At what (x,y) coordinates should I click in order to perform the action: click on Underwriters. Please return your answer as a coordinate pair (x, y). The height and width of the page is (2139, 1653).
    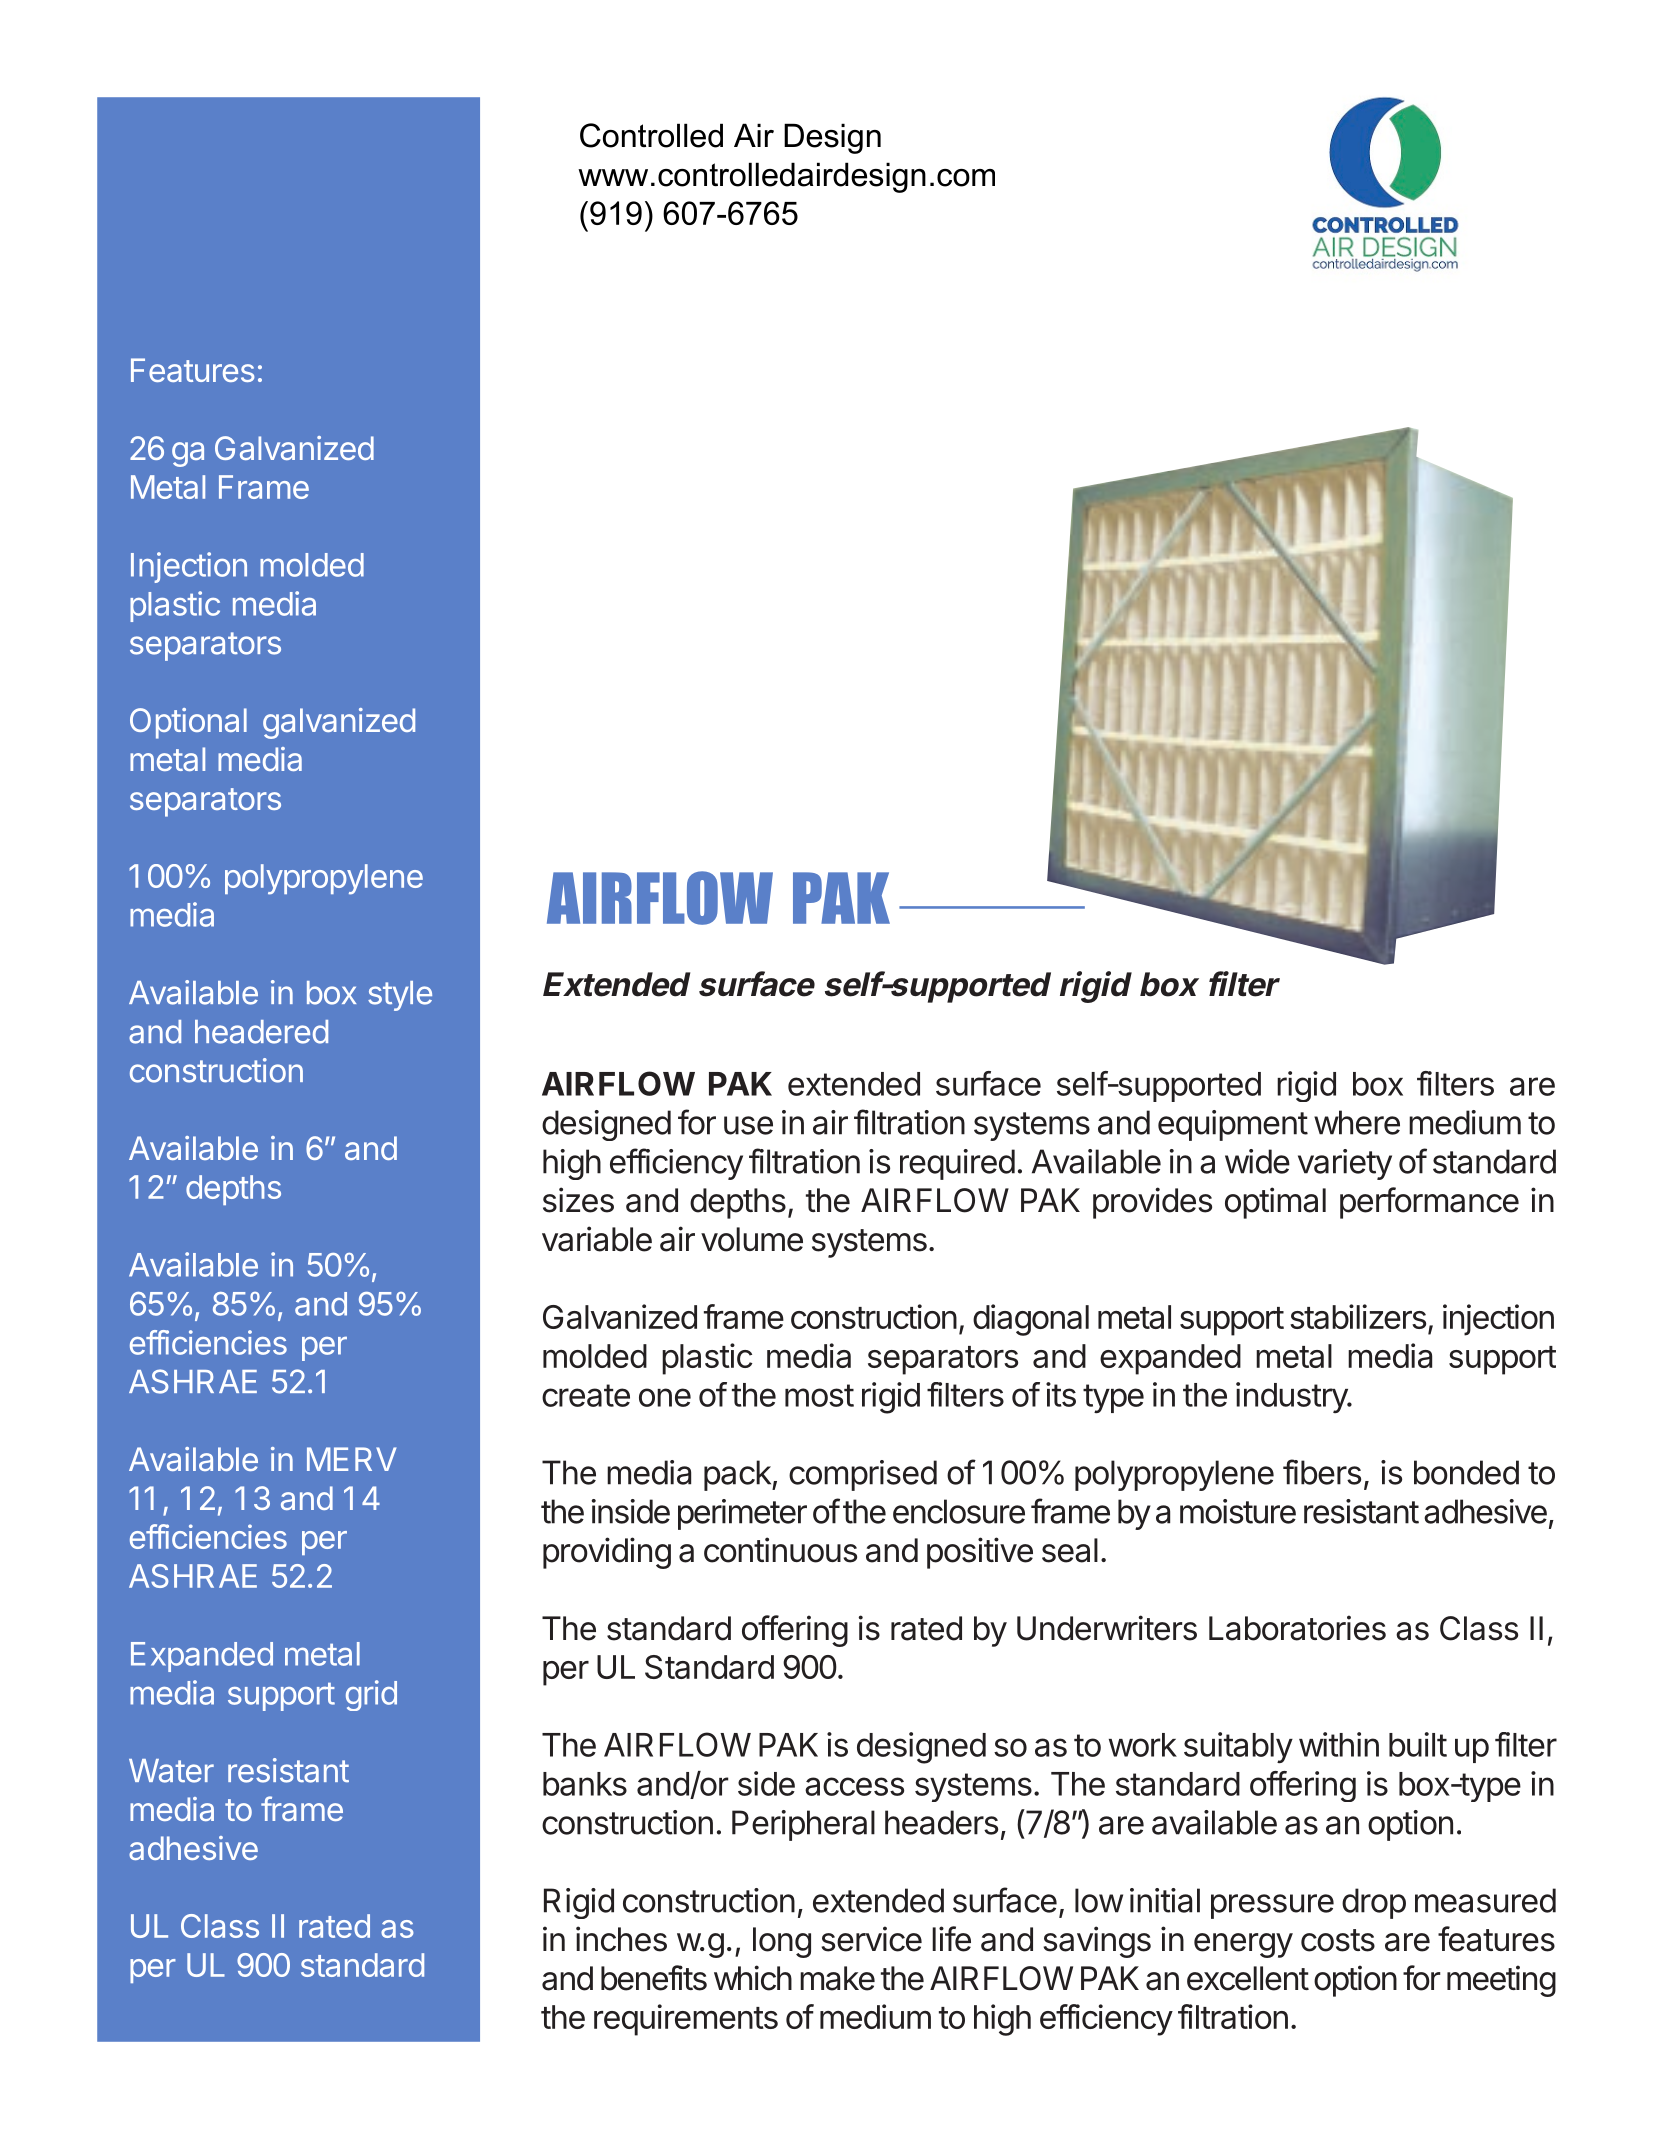
    Looking at the image, I should click on (1107, 1628).
